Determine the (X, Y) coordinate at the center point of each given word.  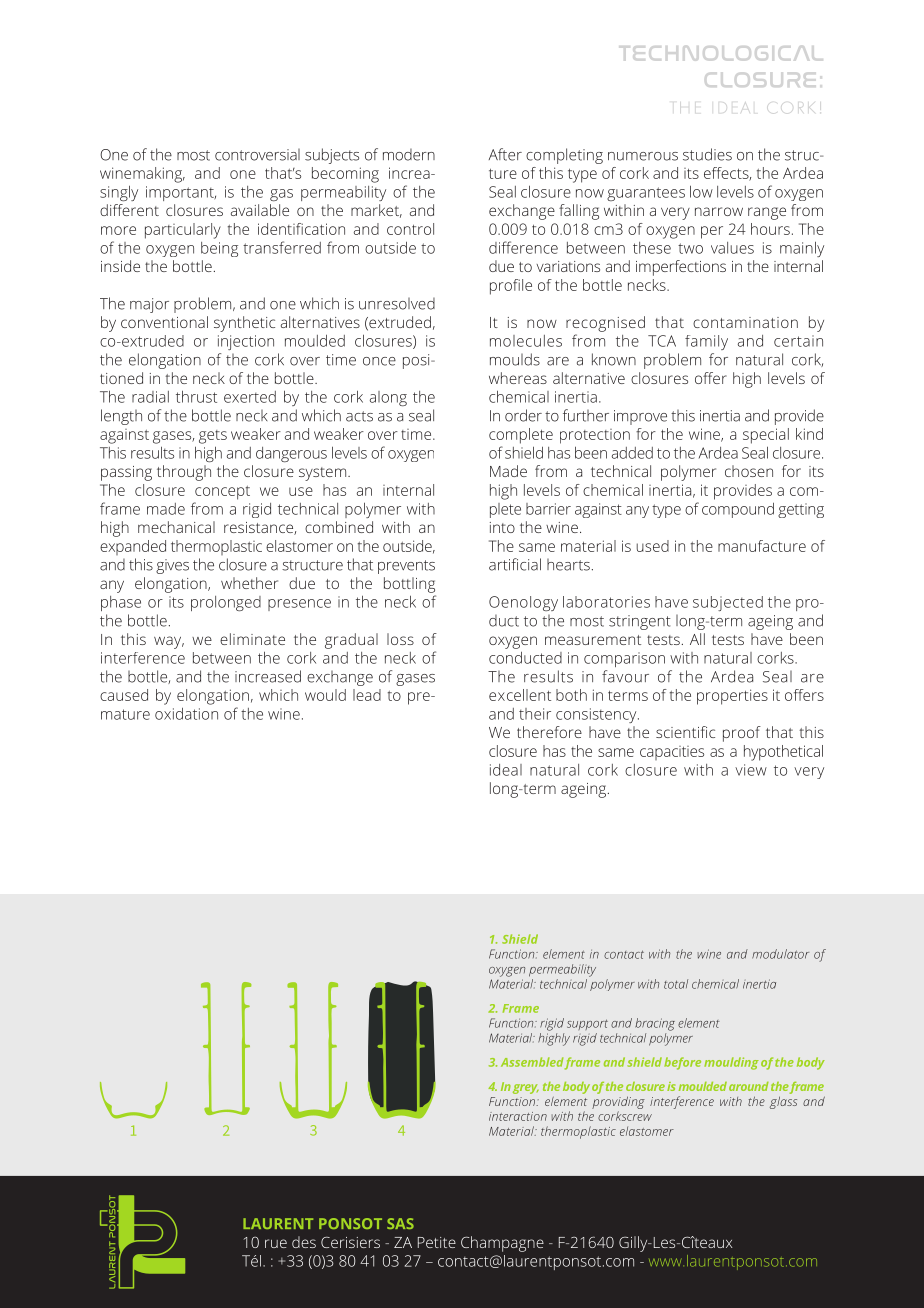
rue (276, 1243)
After (505, 154)
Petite (437, 1242)
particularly (183, 231)
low (701, 191)
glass (783, 1102)
